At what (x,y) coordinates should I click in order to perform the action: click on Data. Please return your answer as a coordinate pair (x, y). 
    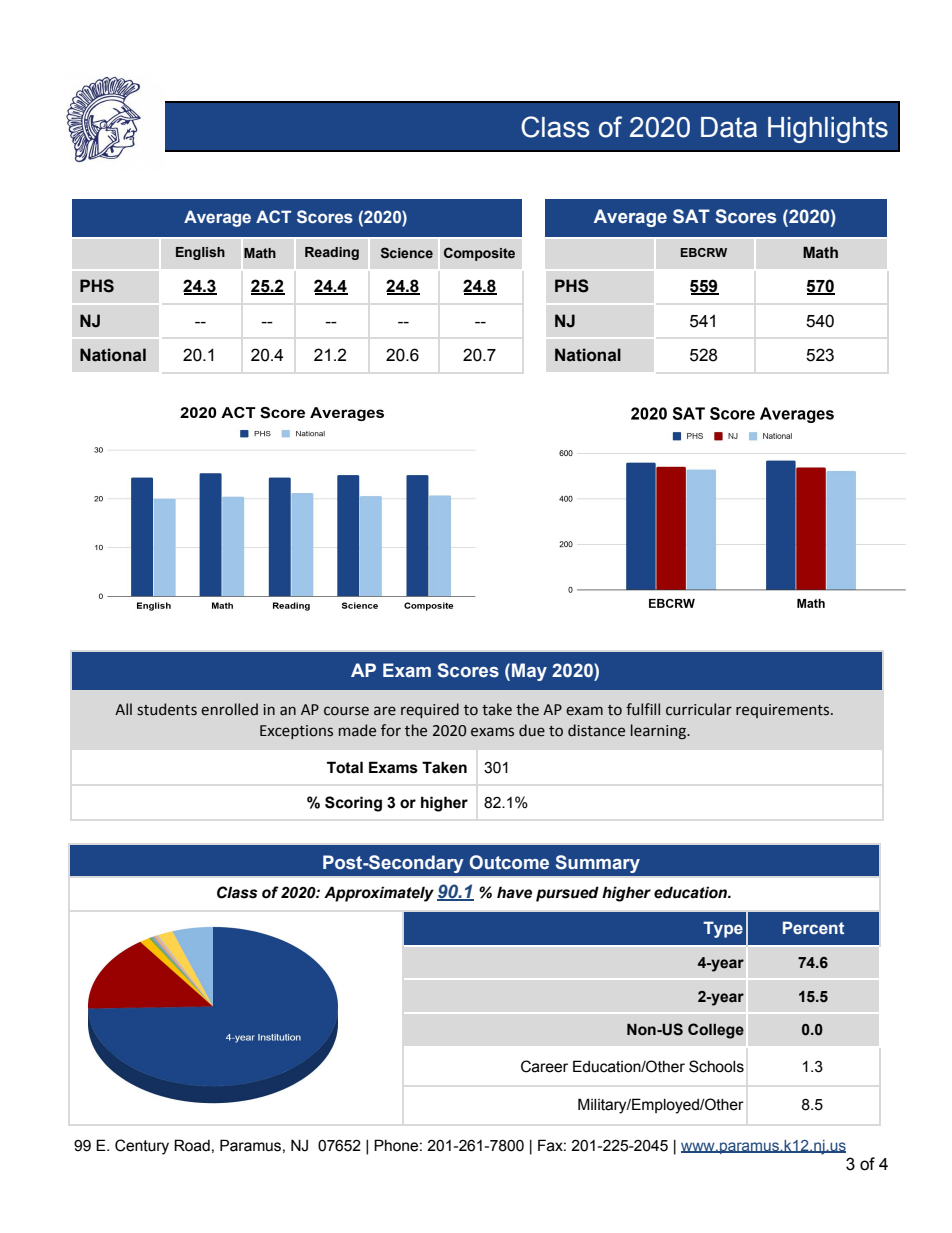
    Looking at the image, I should click on (729, 127).
